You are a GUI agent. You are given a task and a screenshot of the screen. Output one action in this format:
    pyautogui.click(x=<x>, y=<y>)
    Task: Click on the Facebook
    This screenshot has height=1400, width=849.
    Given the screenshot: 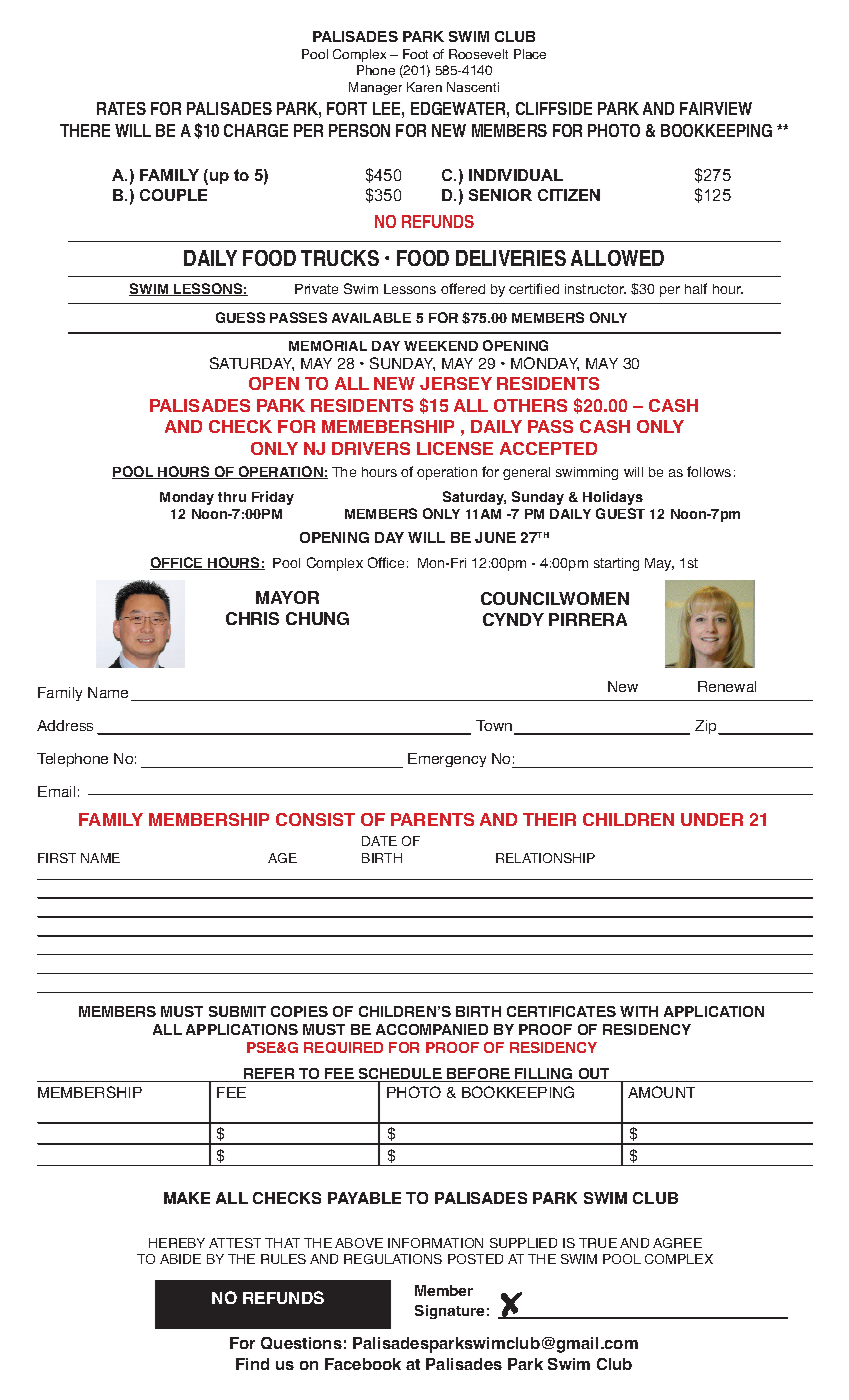 What is the action you would take?
    pyautogui.click(x=363, y=1364)
